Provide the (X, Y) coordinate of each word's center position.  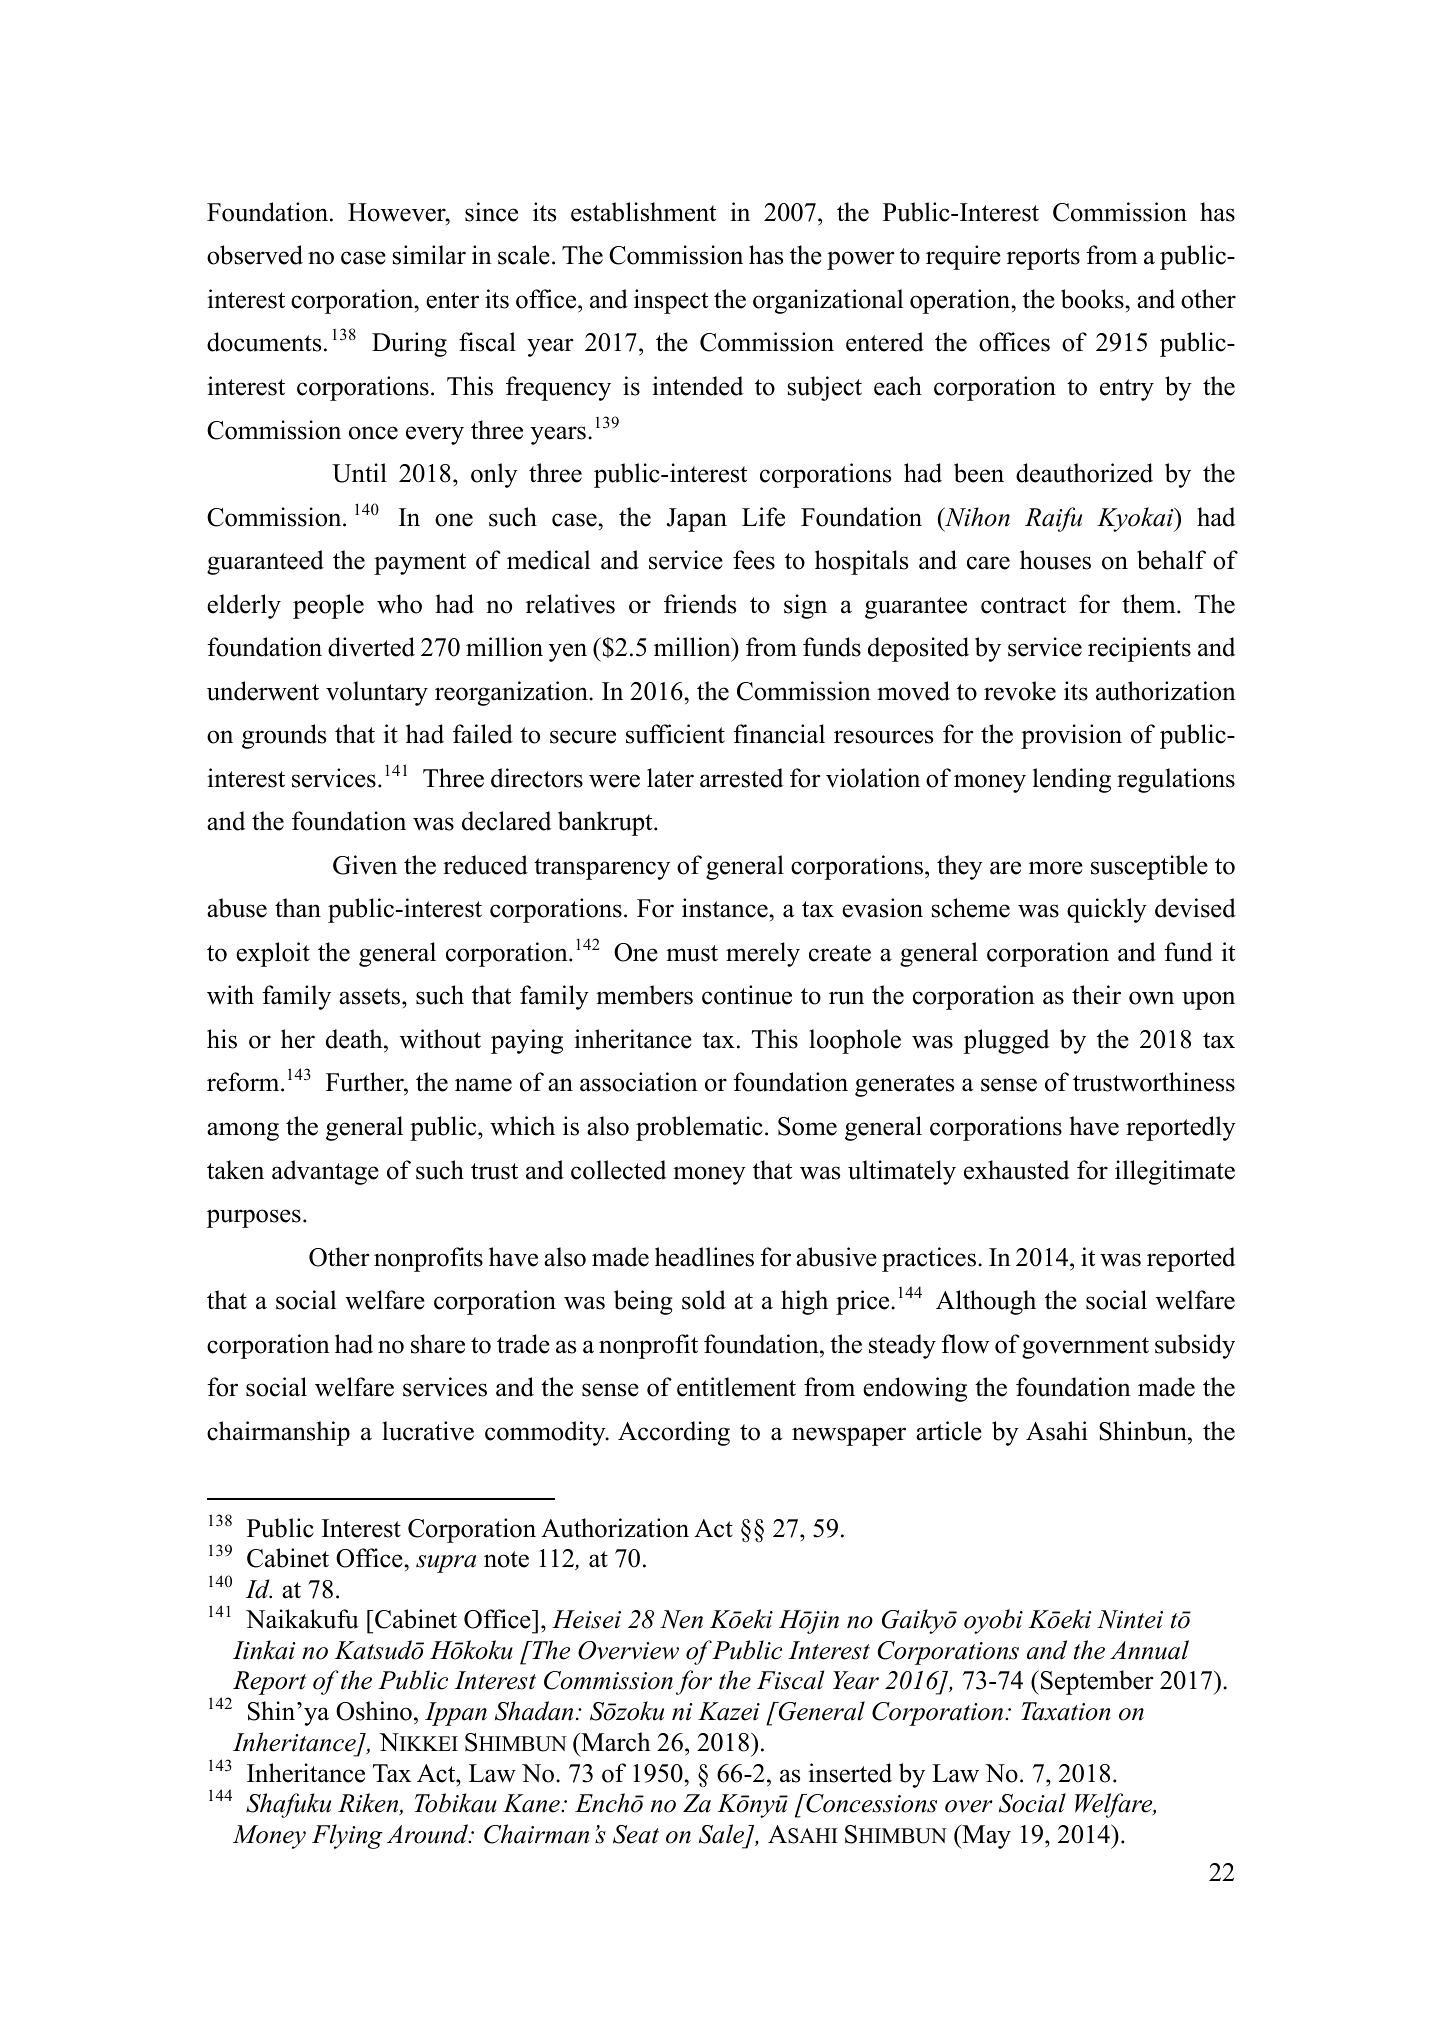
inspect (671, 301)
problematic (699, 1128)
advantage (325, 1172)
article (949, 1431)
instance (726, 908)
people (328, 606)
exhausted (1016, 1170)
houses (1055, 560)
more (1056, 868)
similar (429, 255)
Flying (347, 1836)
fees (754, 560)
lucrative (428, 1431)
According (674, 1433)
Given (365, 865)
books (1093, 299)
